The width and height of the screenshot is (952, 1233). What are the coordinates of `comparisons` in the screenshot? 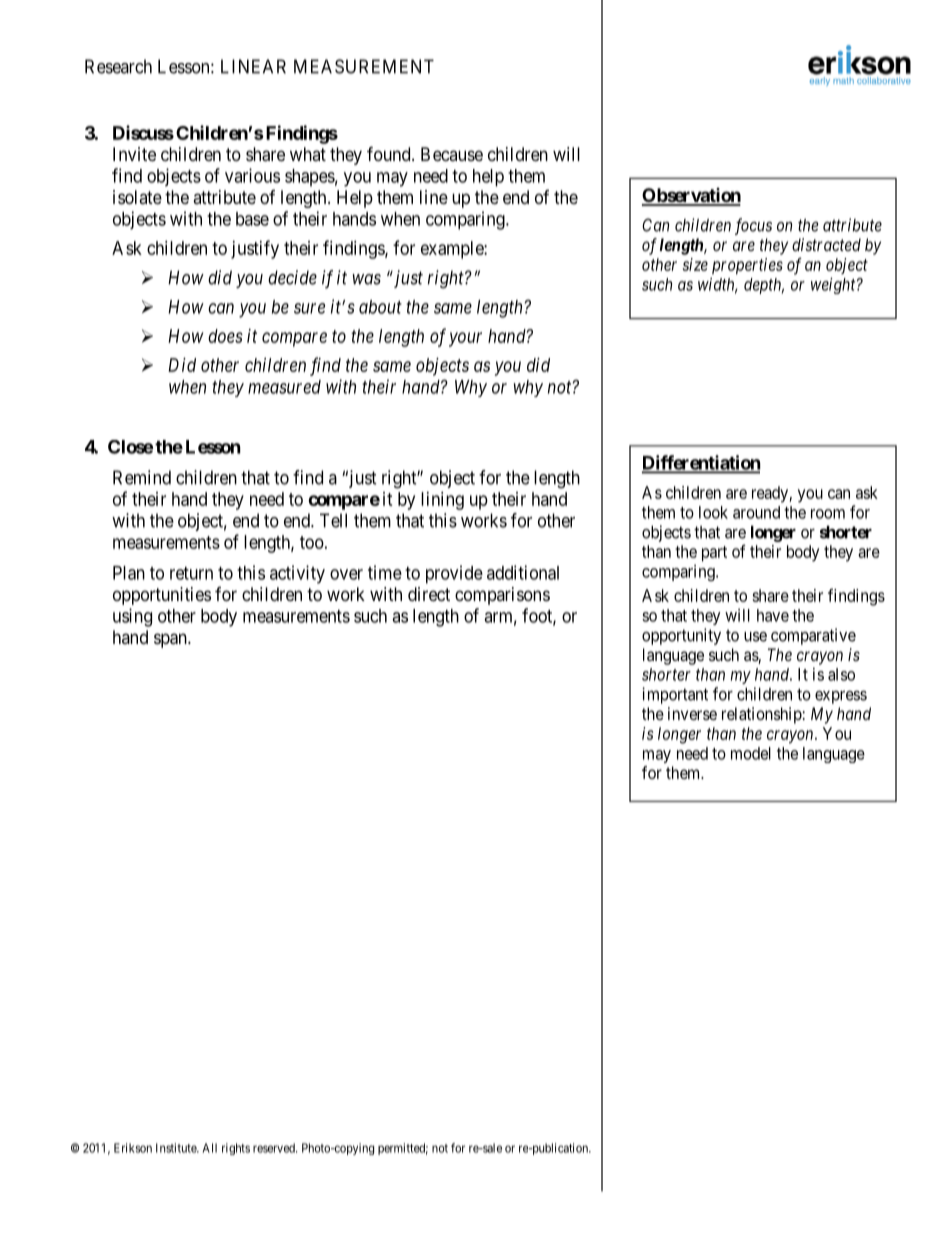 It's located at (502, 596).
